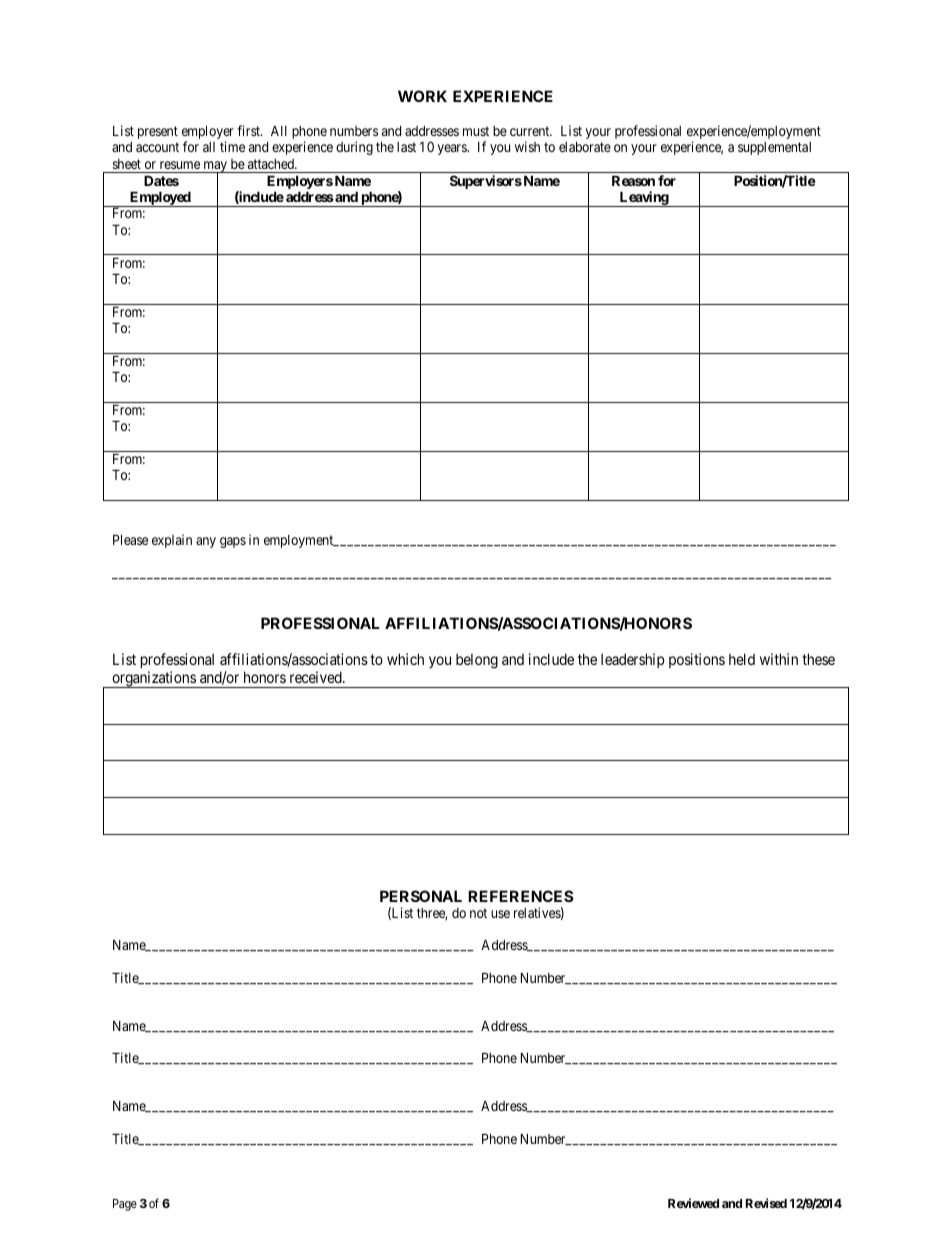  What do you see at coordinates (160, 199) in the page?
I see `Employed` at bounding box center [160, 199].
